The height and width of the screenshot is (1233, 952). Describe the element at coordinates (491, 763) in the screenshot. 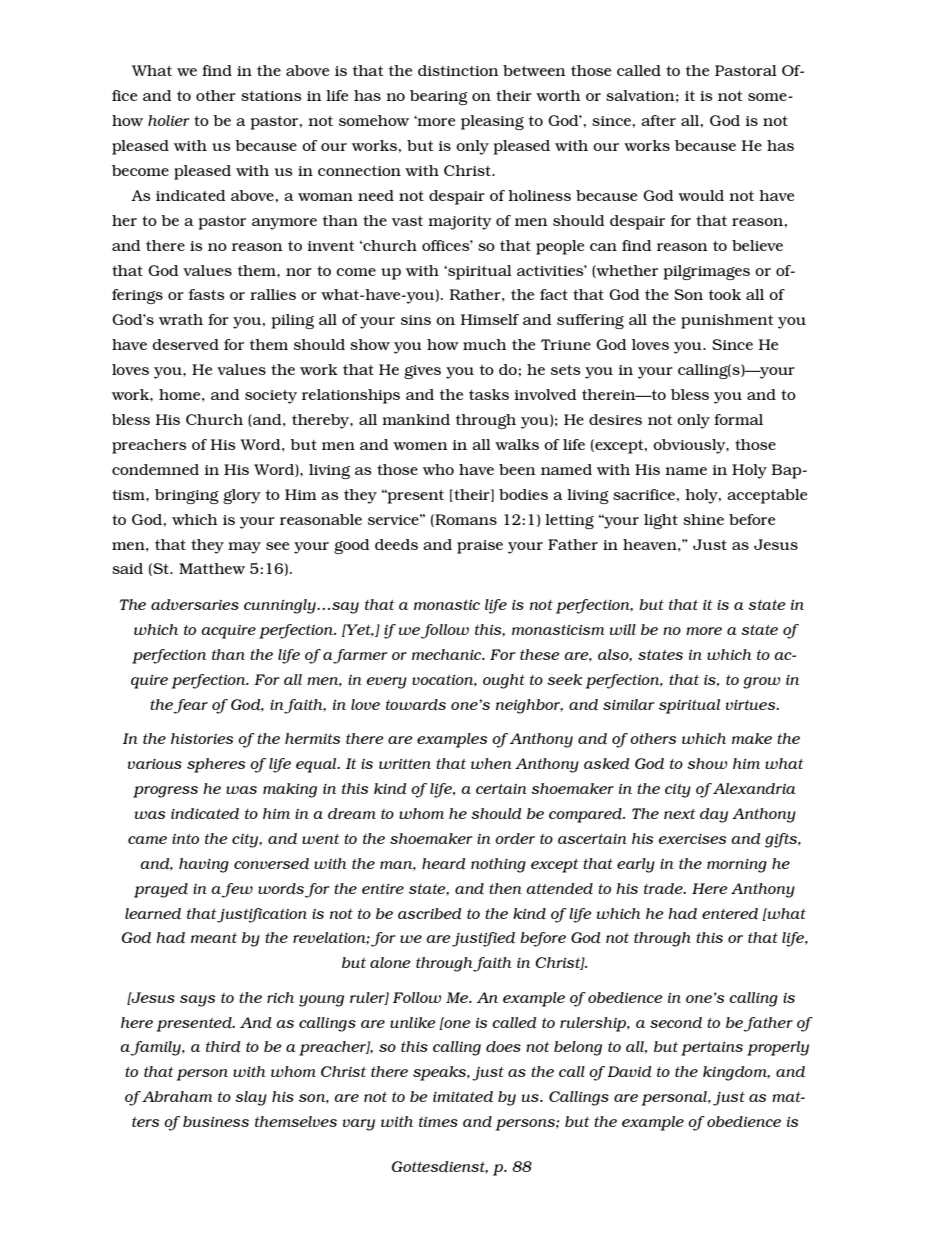

I see `when` at that location.
